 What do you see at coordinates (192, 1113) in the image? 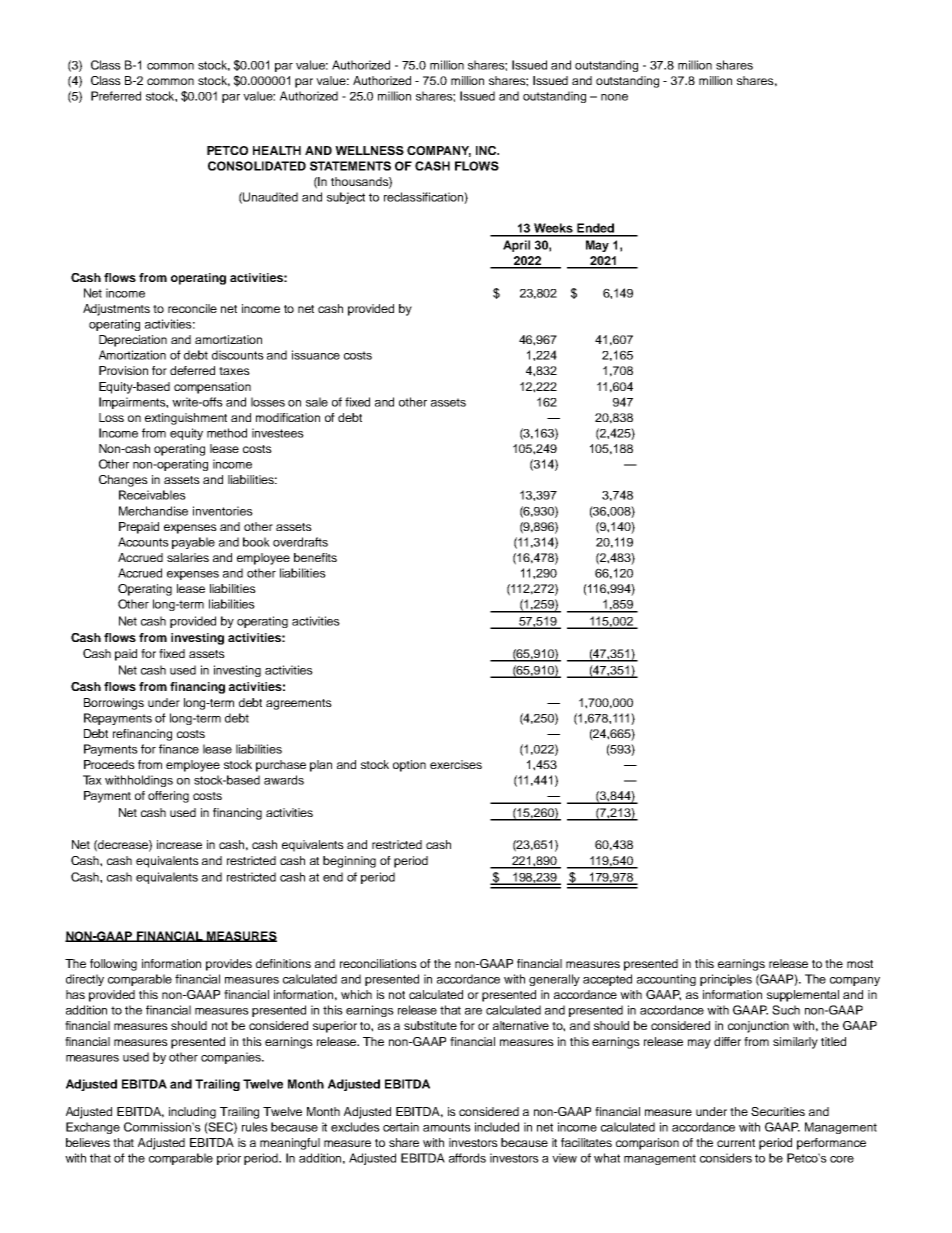
I see `including` at bounding box center [192, 1113].
